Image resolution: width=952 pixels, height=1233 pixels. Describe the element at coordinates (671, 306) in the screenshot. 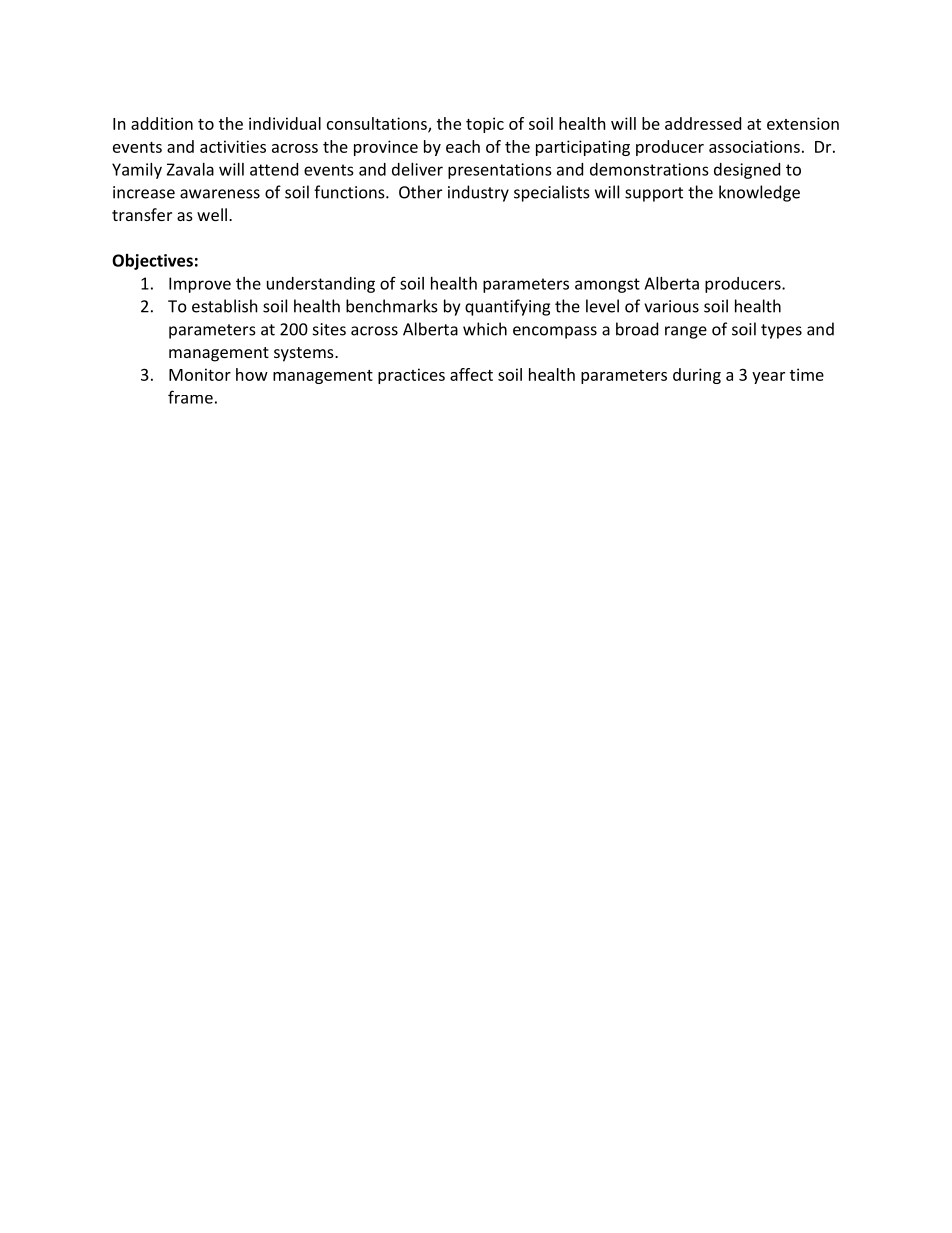

I see `various` at that location.
